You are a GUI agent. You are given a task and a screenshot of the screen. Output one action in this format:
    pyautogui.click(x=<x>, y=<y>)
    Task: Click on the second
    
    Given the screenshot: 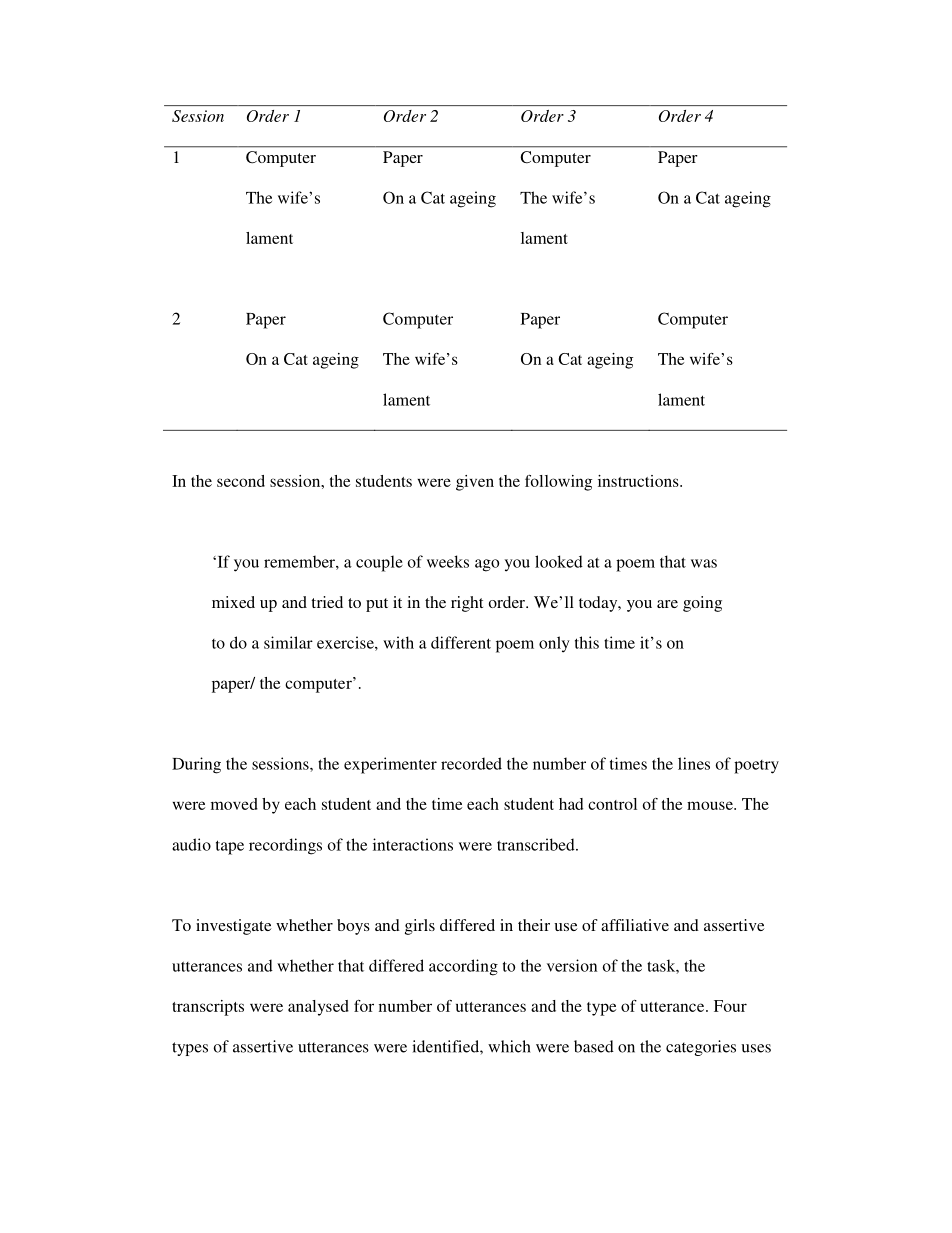 What is the action you would take?
    pyautogui.click(x=241, y=481)
